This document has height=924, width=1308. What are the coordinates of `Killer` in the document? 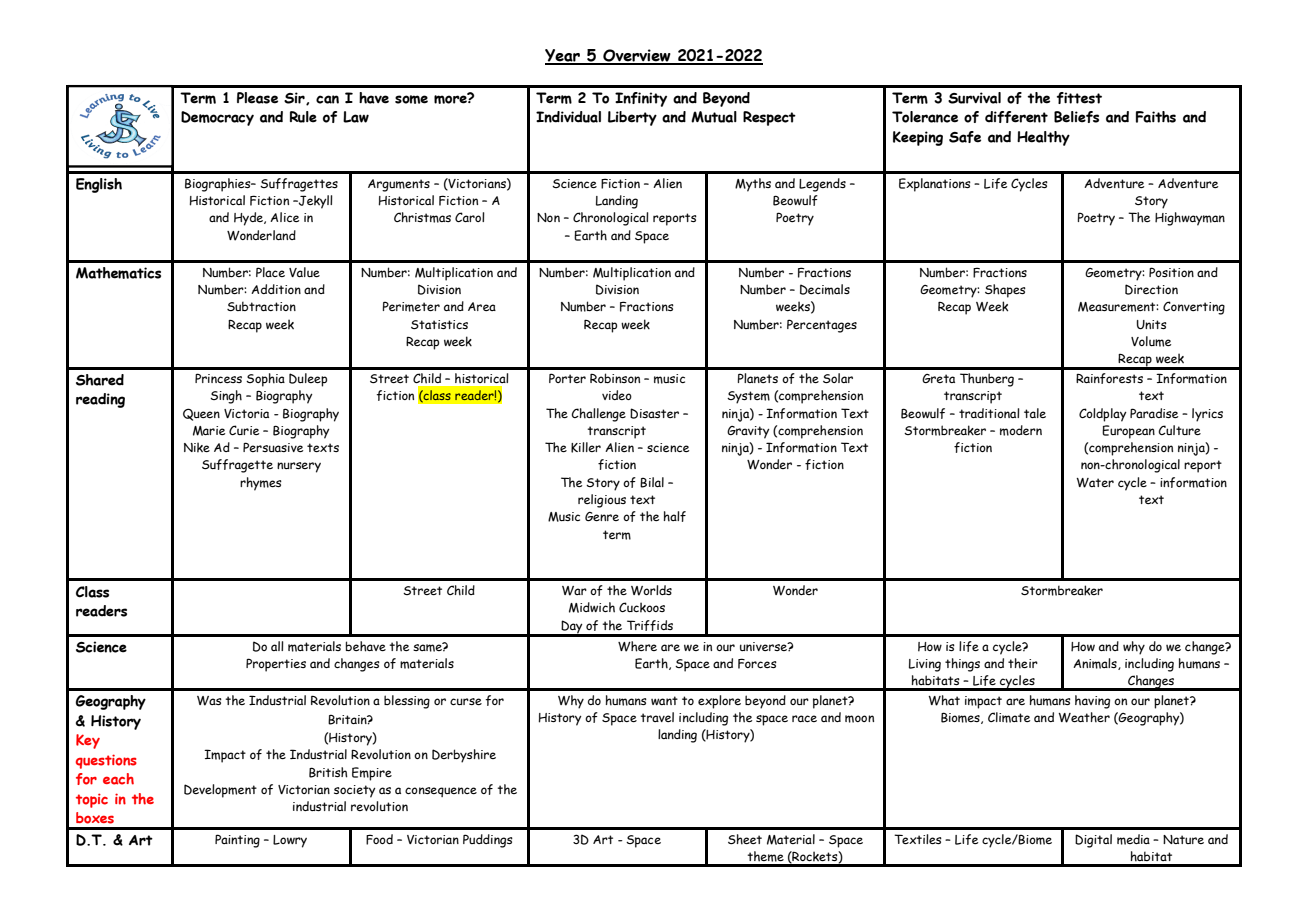 It's located at (586, 447).
